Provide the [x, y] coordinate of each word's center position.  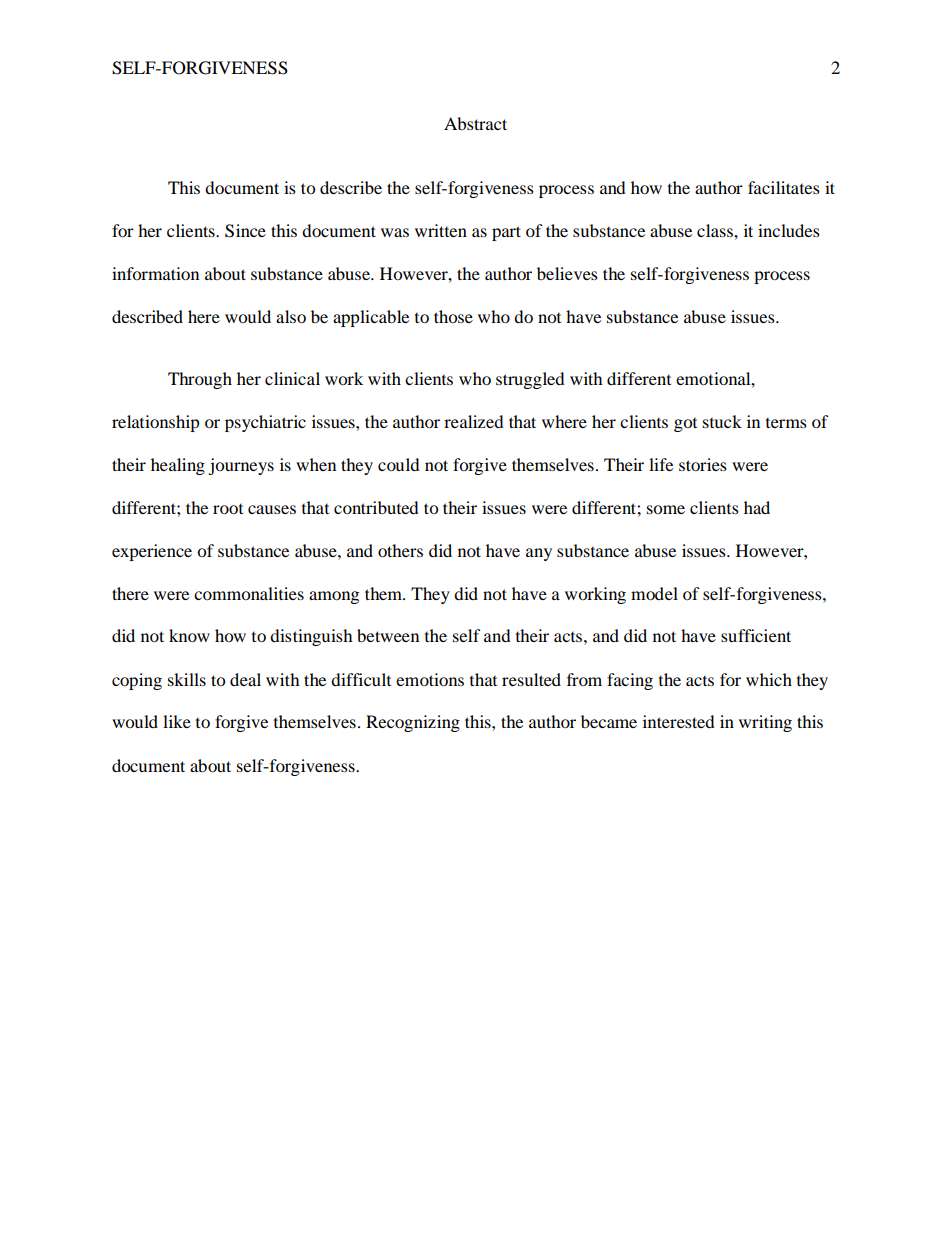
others [400, 550]
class [716, 230]
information [155, 273]
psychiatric [265, 423]
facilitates [784, 187]
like [177, 721]
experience [152, 552]
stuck [722, 421]
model [654, 593]
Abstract [475, 123]
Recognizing [413, 723]
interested [679, 721]
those [453, 316]
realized [474, 421]
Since [245, 231]
